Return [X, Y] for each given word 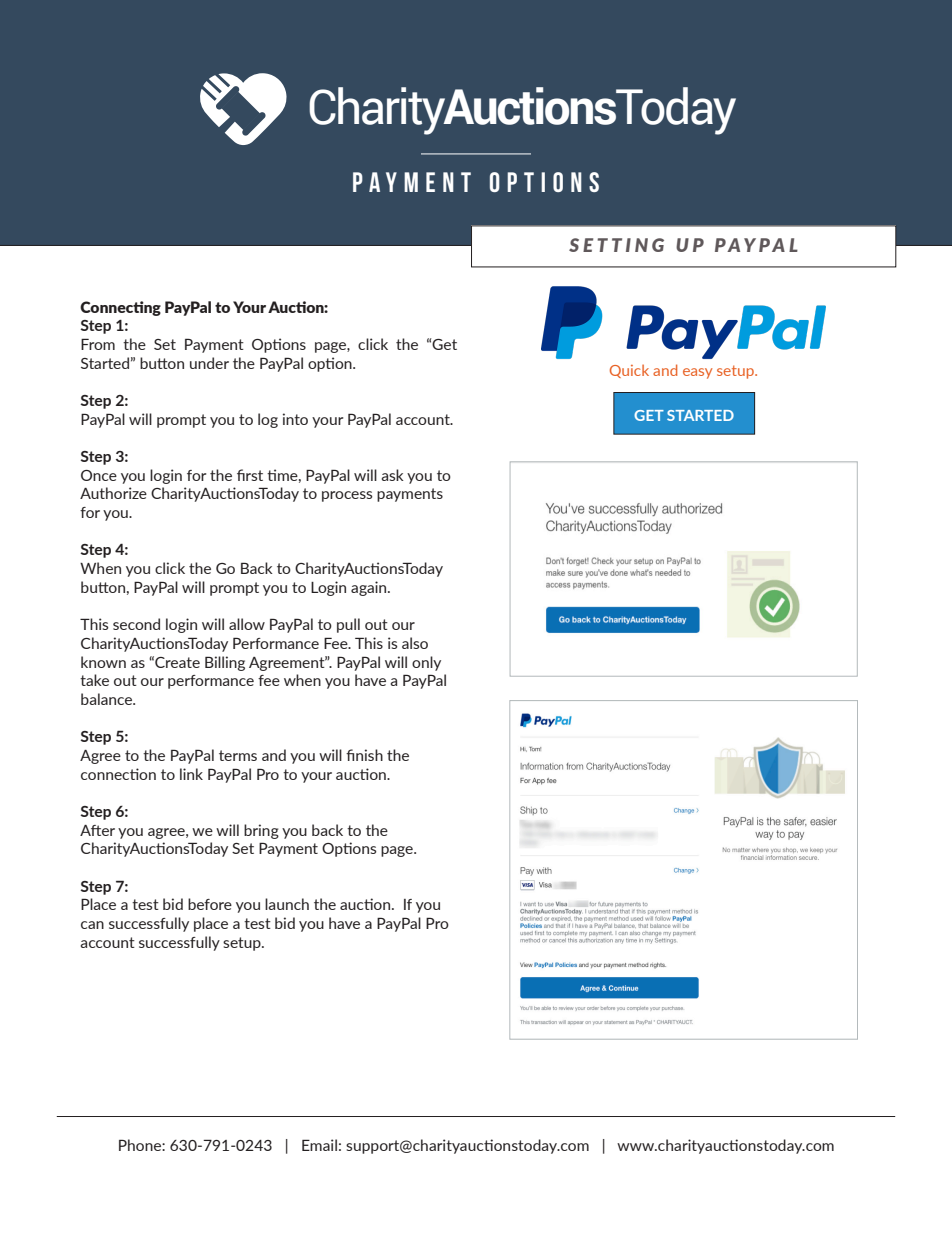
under [209, 363]
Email [319, 1145]
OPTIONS [544, 182]
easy [697, 373]
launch [287, 904]
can [92, 925]
